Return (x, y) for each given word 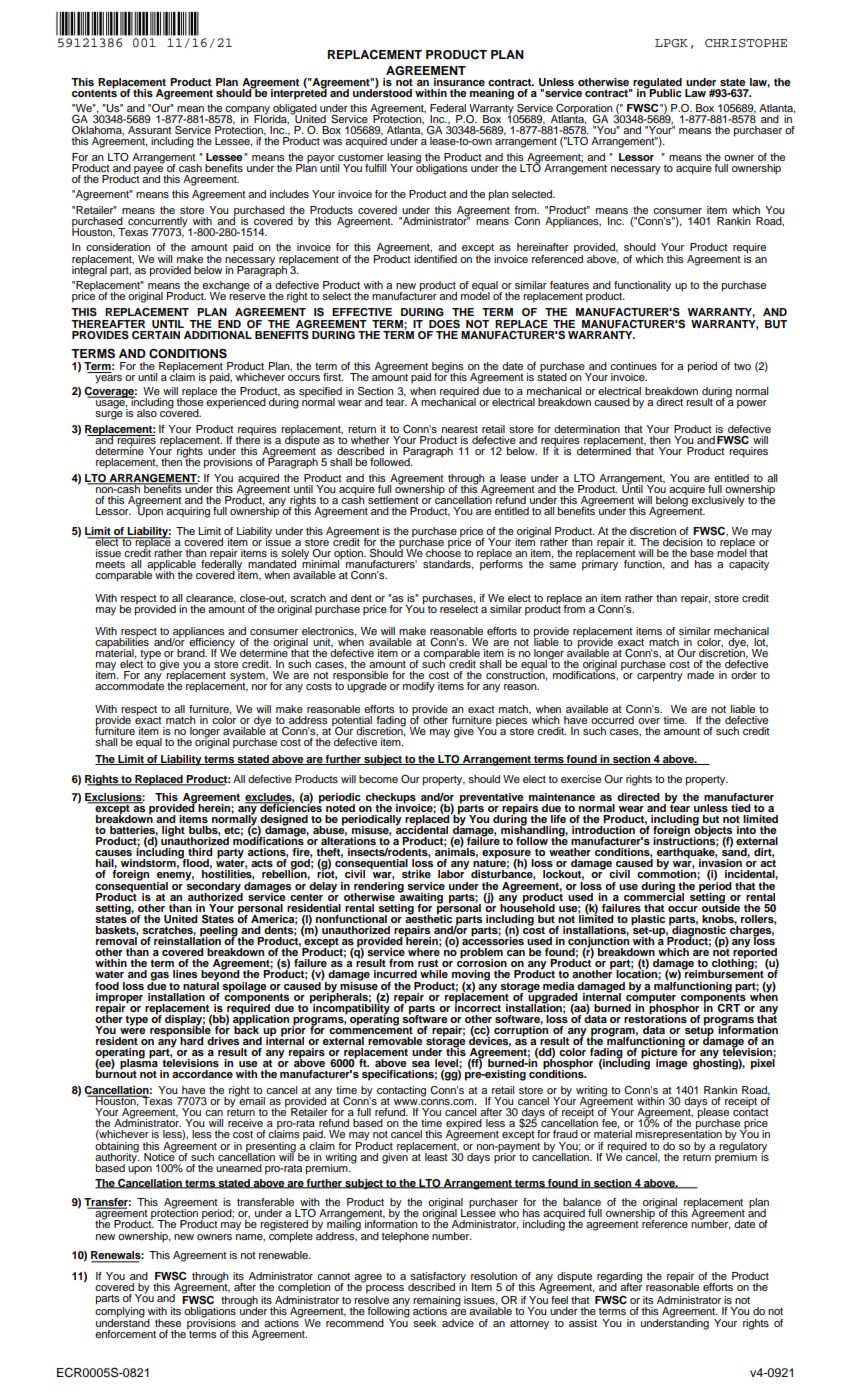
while (434, 974)
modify (419, 687)
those (190, 401)
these (168, 1323)
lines (185, 974)
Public (665, 92)
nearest (460, 429)
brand (192, 653)
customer (361, 157)
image (672, 1064)
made (700, 675)
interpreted (299, 93)
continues (633, 366)
